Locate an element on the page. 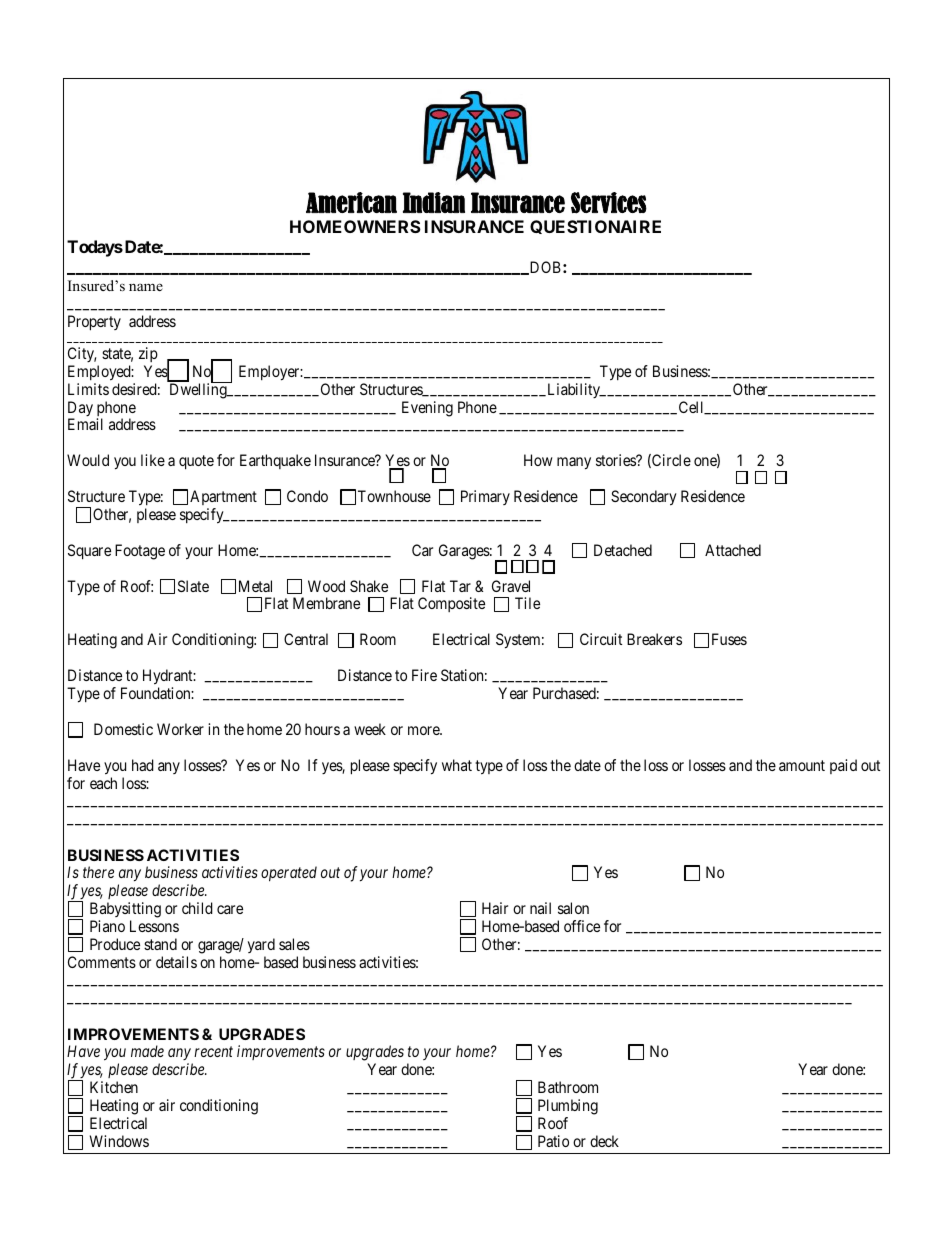 Image resolution: width=952 pixels, height=1233 pixels. what is located at coordinates (457, 765).
